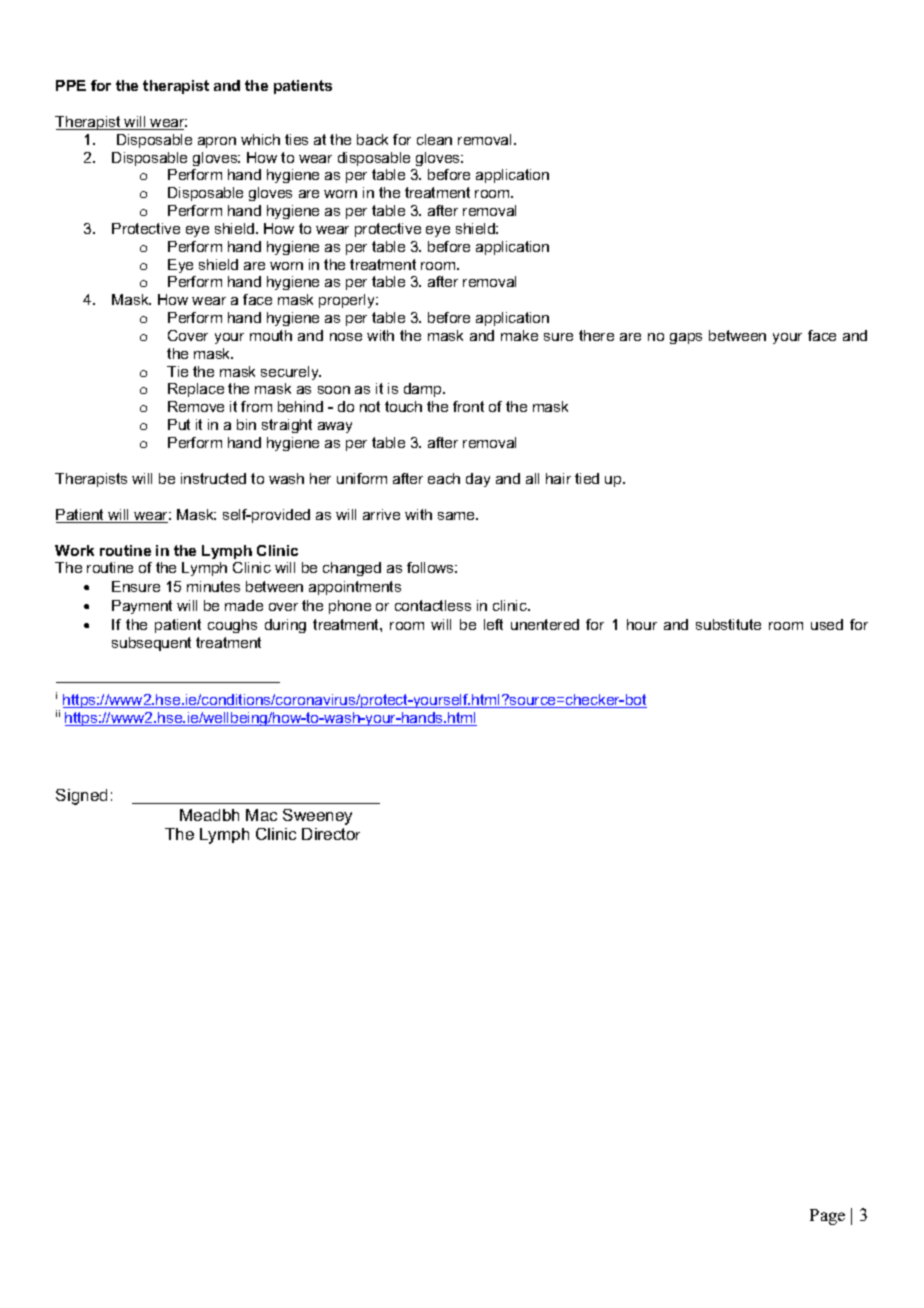 The height and width of the image is (1308, 924). I want to click on left, so click(493, 624).
